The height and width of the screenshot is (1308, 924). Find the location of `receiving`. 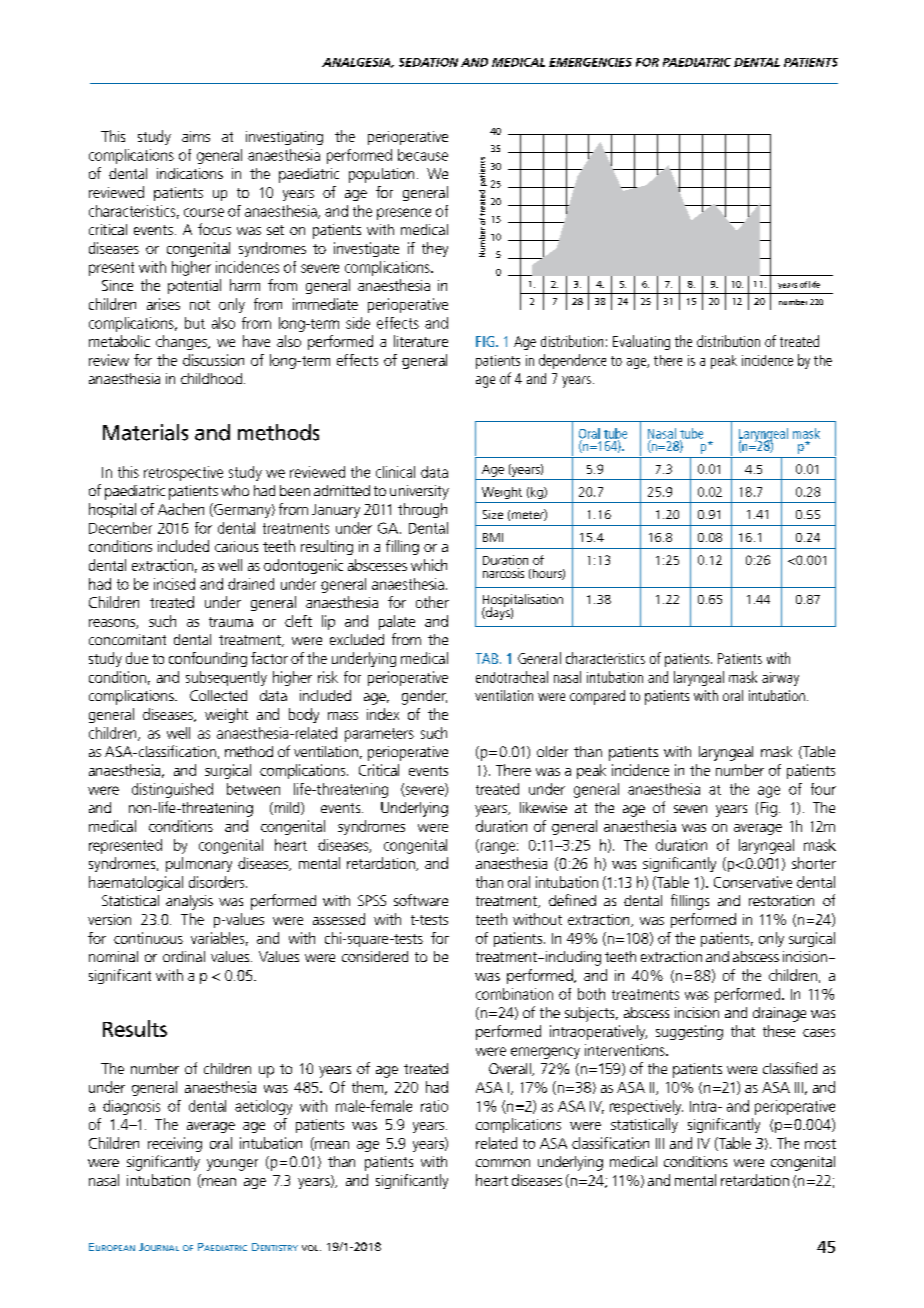

receiving is located at coordinates (175, 1144).
